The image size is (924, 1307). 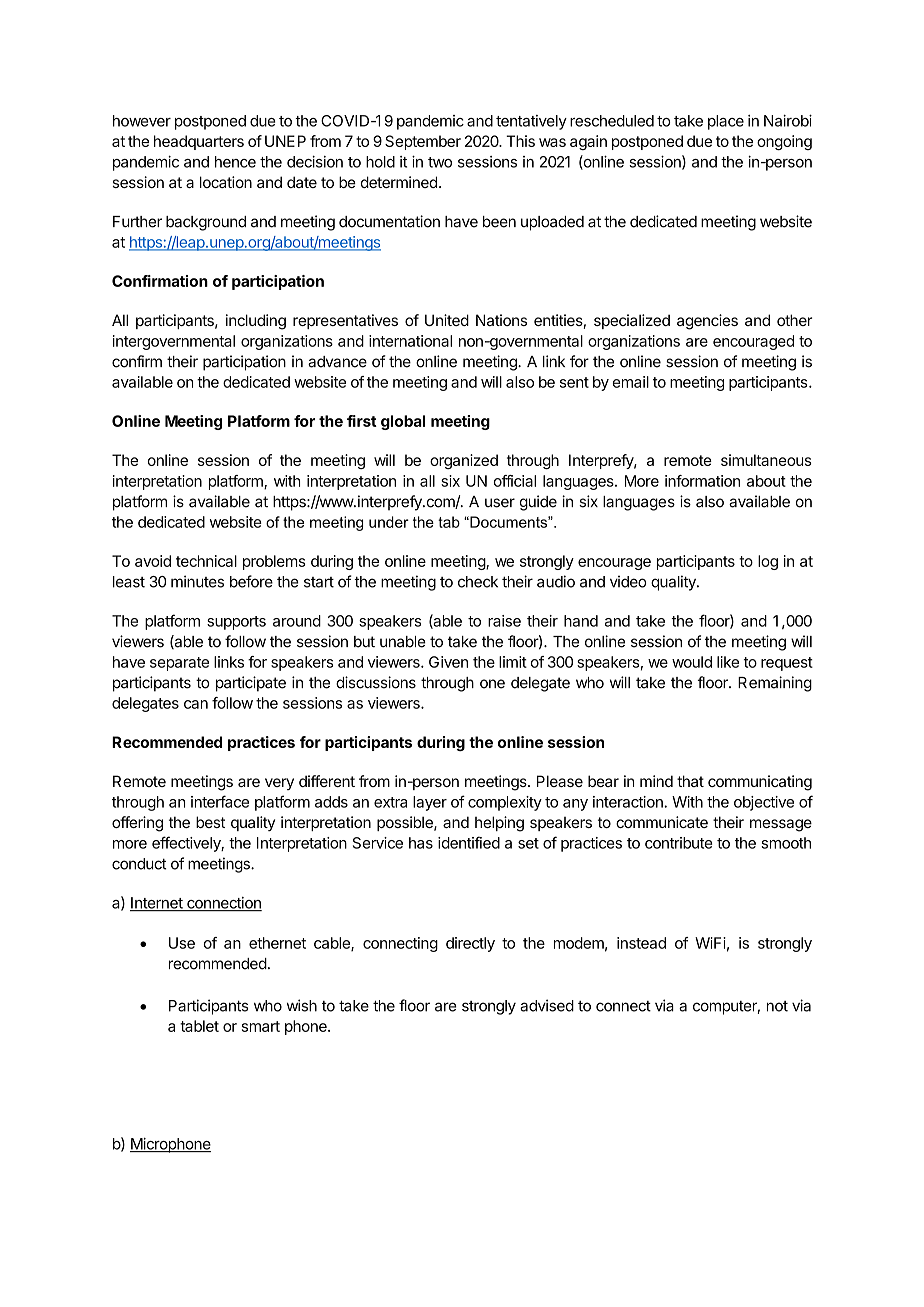 What do you see at coordinates (464, 461) in the screenshot?
I see `organized` at bounding box center [464, 461].
